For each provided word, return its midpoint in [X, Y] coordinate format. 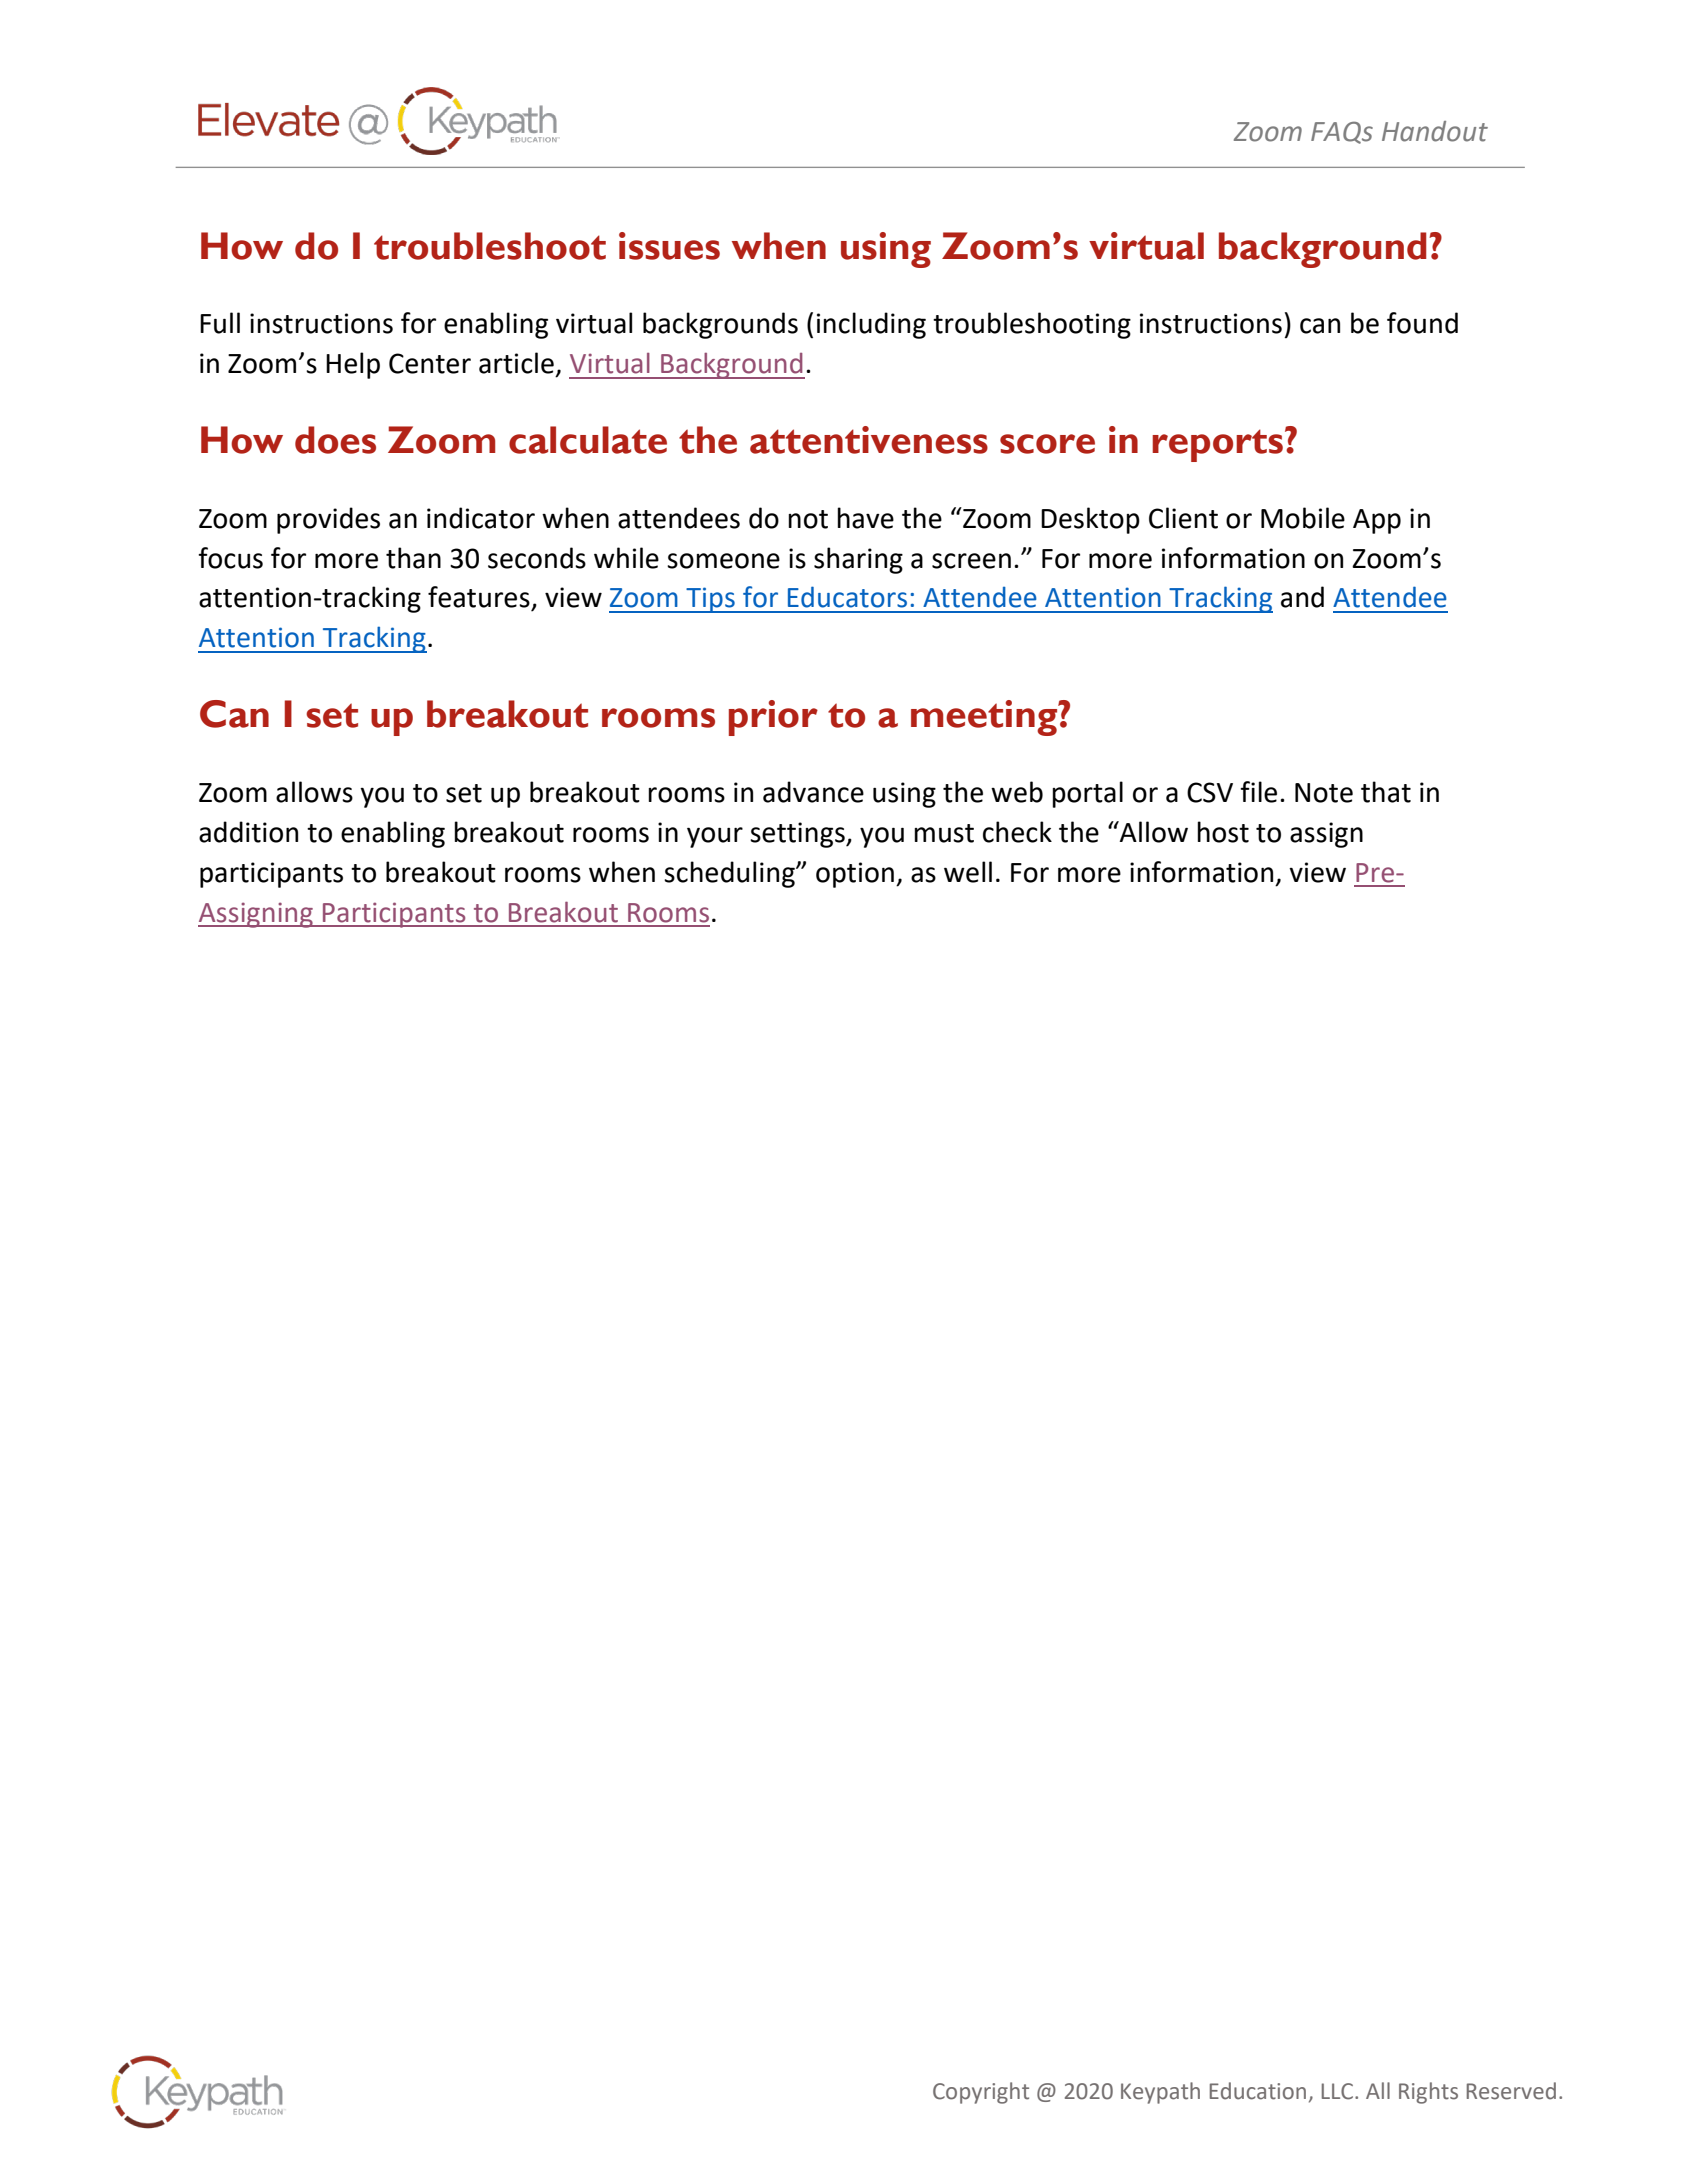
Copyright [981, 2093]
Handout [1435, 131]
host [1223, 832]
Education [1258, 2091]
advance [813, 792]
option [855, 875]
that [1386, 792]
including [871, 325]
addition [248, 832]
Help [353, 365]
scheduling [730, 874]
